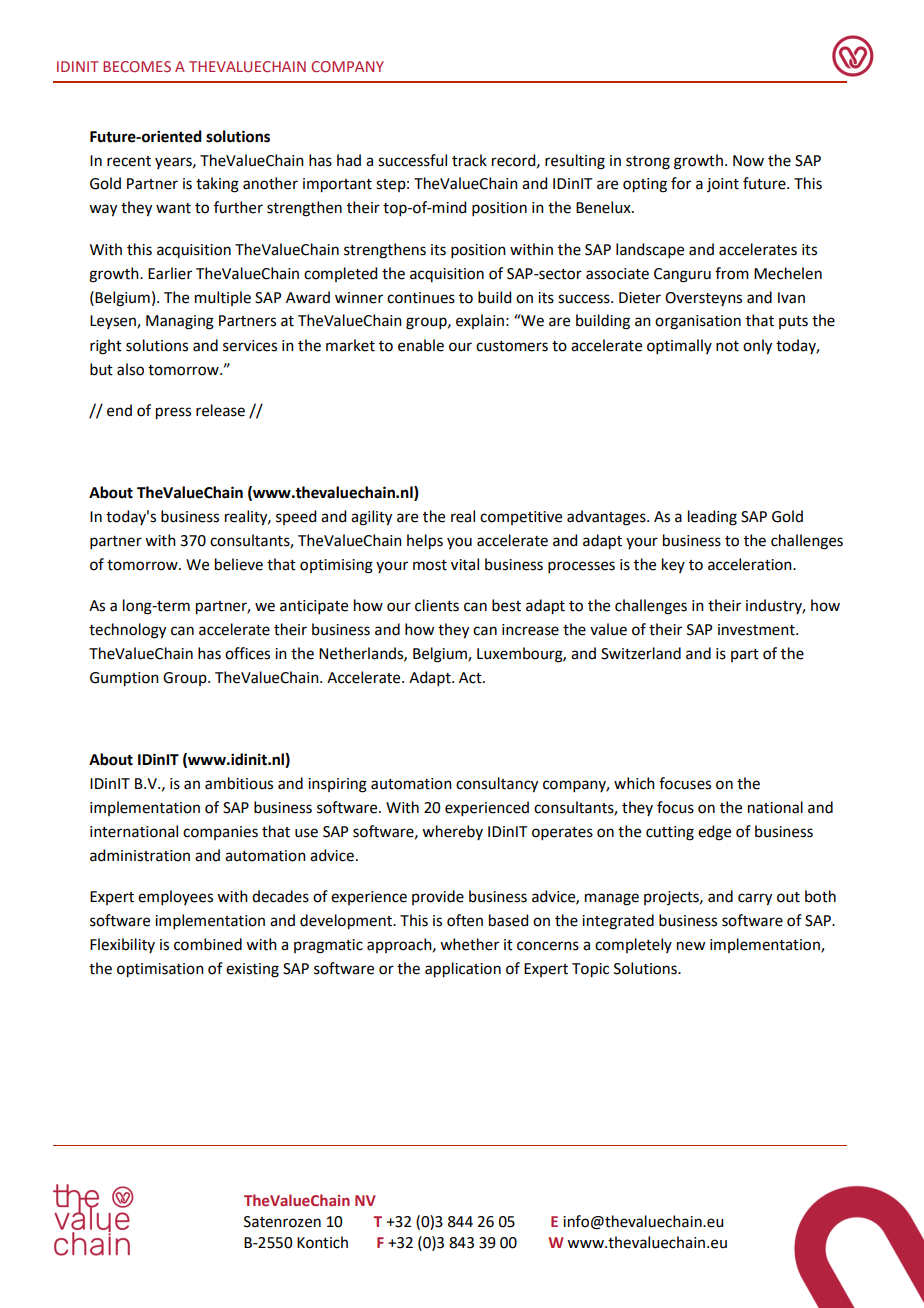 The height and width of the document is (1308, 924). What do you see at coordinates (239, 564) in the document?
I see `believe` at bounding box center [239, 564].
